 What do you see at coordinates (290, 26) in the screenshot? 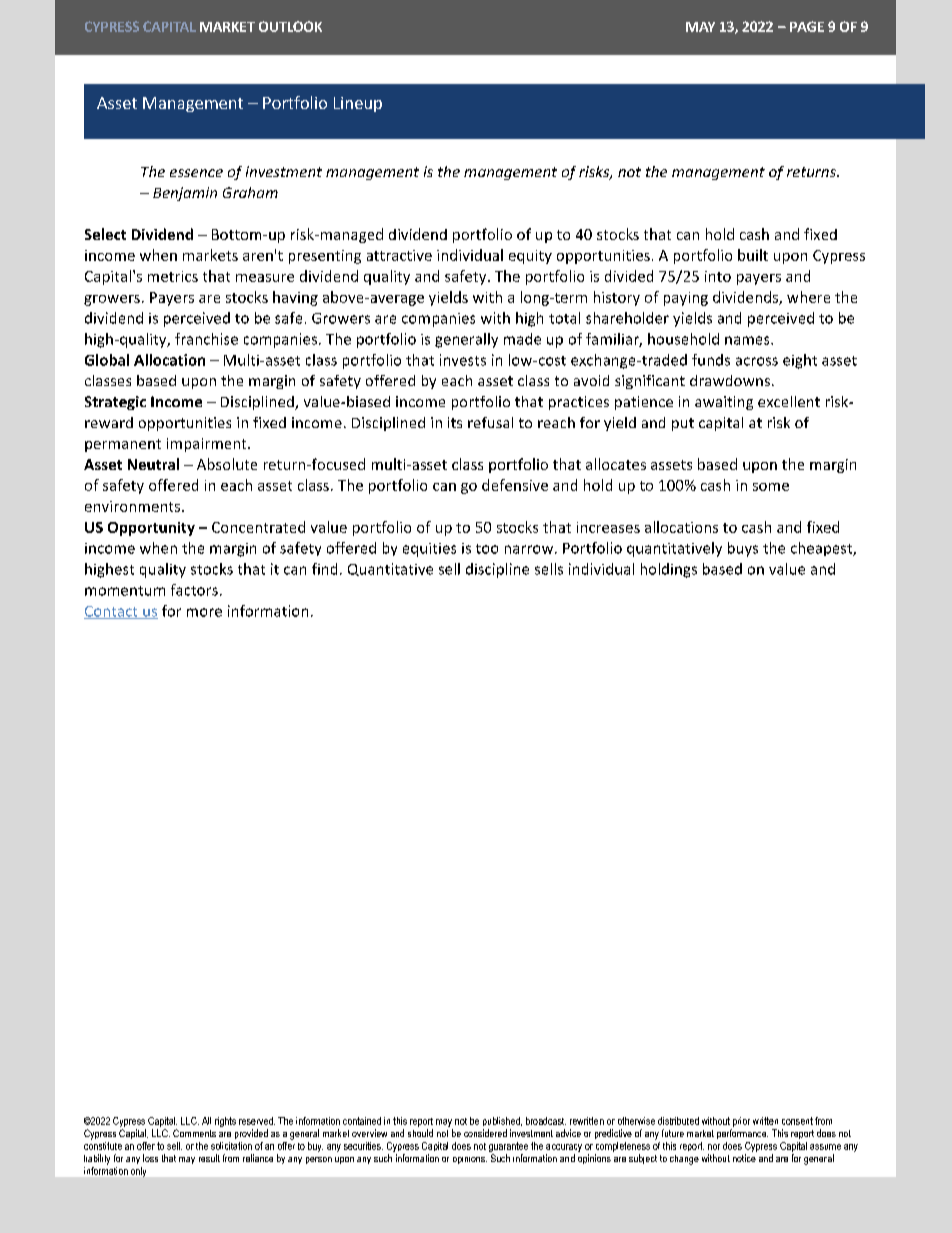
I see `OUTLOOK` at bounding box center [290, 26].
